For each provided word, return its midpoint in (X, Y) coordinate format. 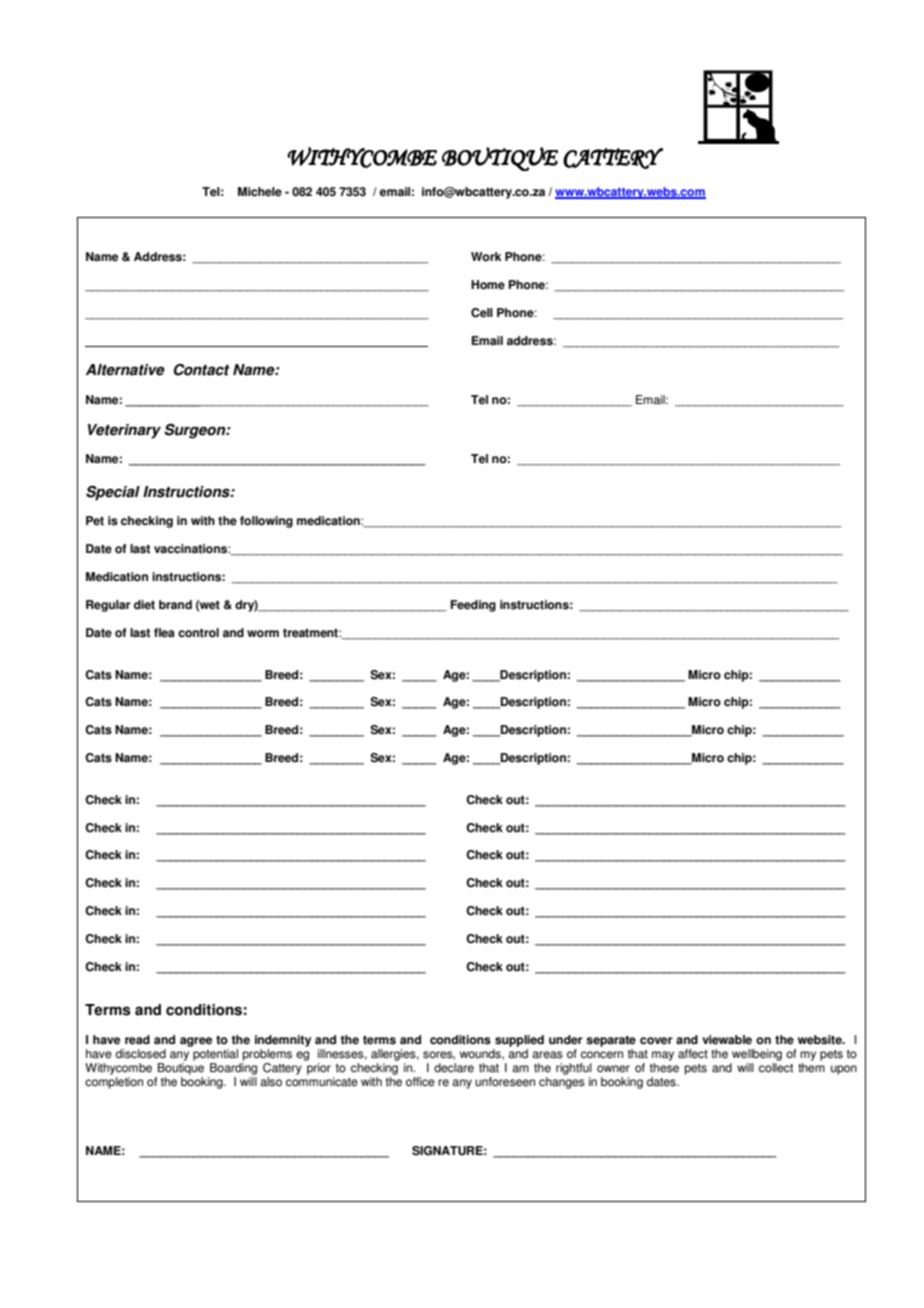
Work (486, 257)
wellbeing (757, 1055)
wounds (481, 1054)
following (266, 522)
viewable (727, 1040)
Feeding (473, 606)
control (198, 633)
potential (215, 1055)
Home (488, 285)
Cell (482, 313)
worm (263, 634)
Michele (260, 192)
